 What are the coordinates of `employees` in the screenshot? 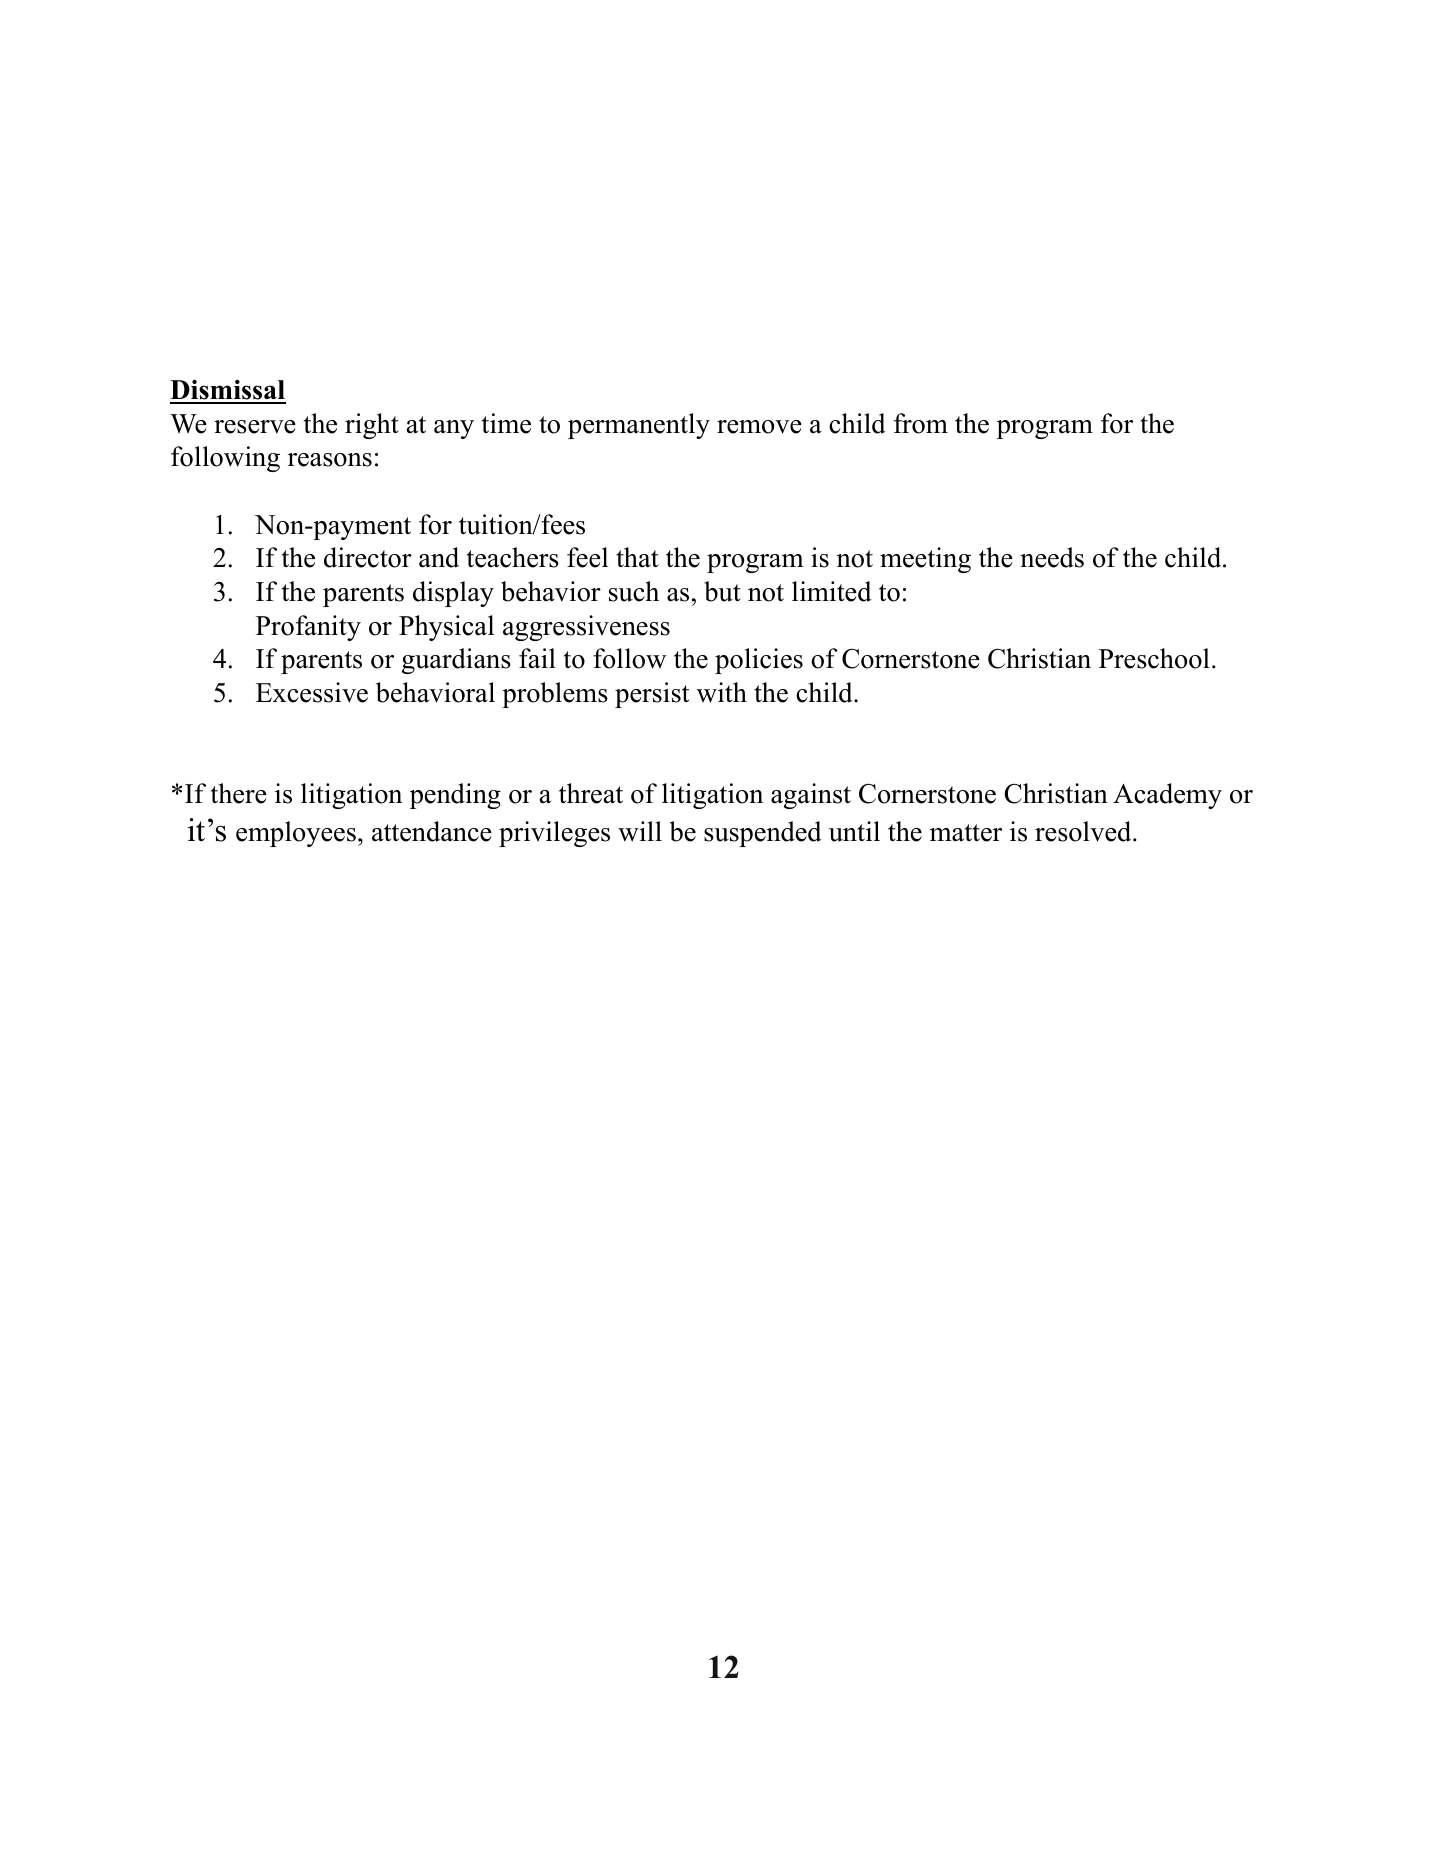 It's located at (296, 834).
